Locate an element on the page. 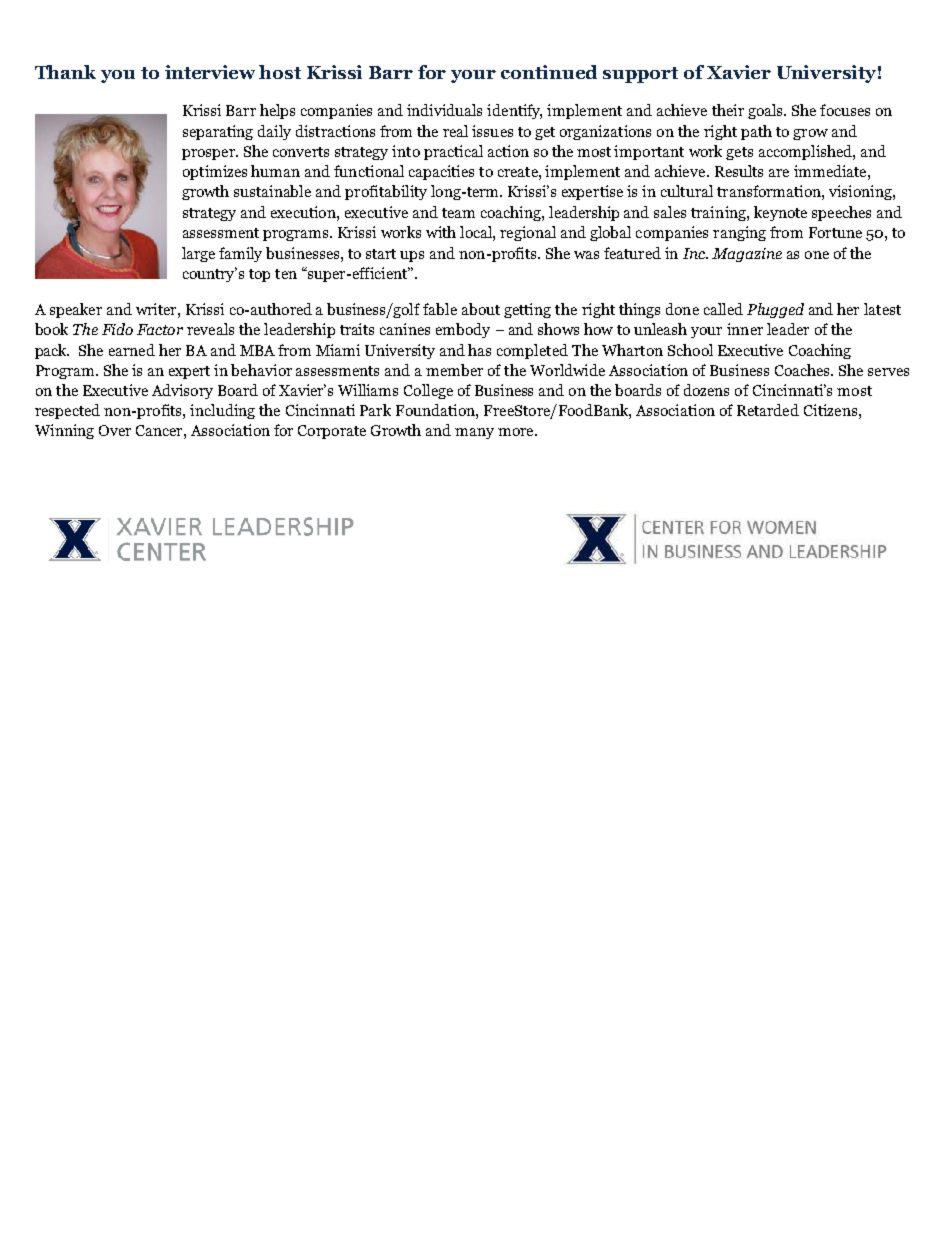 The width and height of the image is (952, 1233). interview is located at coordinates (210, 72).
